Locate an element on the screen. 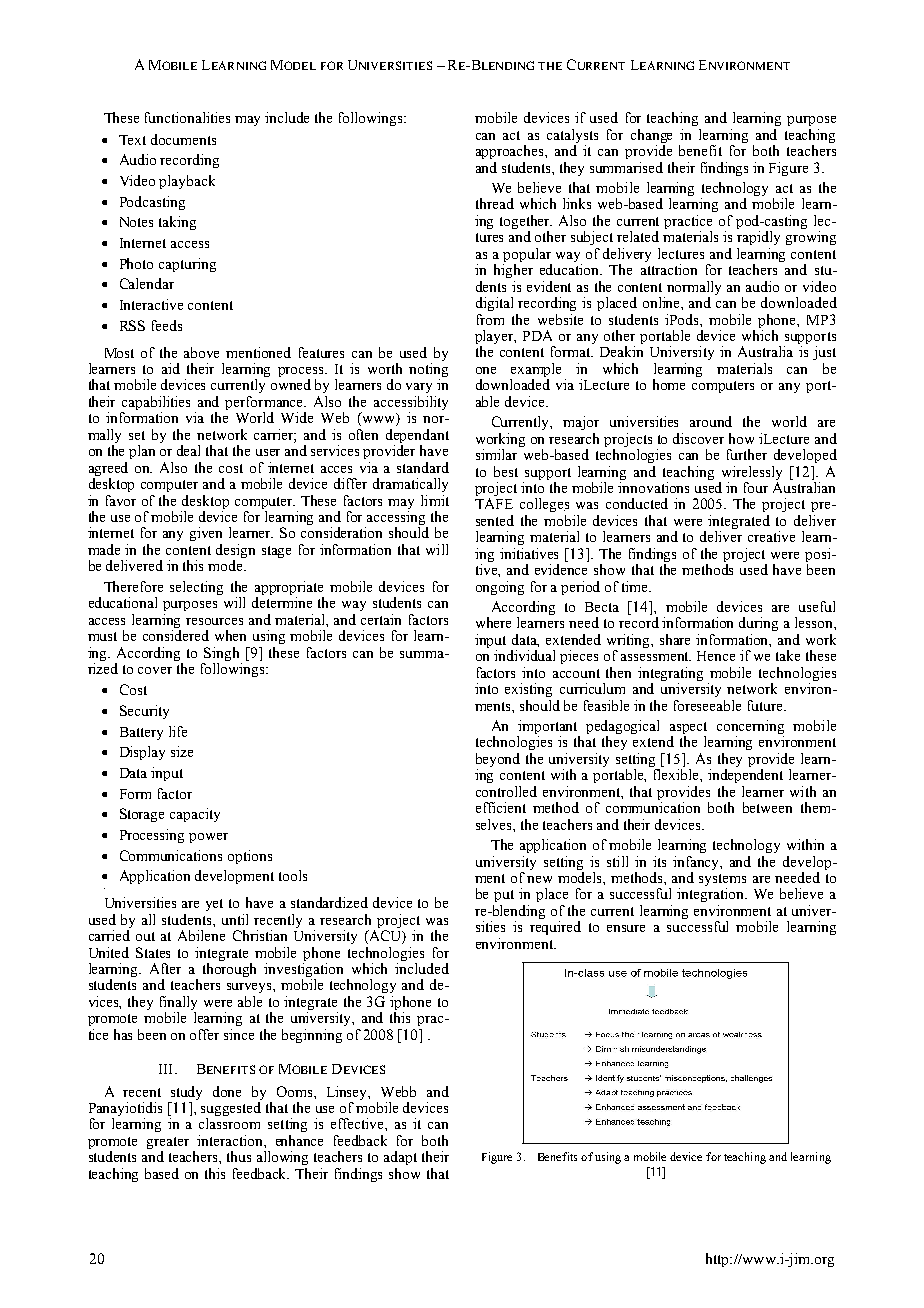 The height and width of the screenshot is (1308, 924). Abilene is located at coordinates (201, 935).
